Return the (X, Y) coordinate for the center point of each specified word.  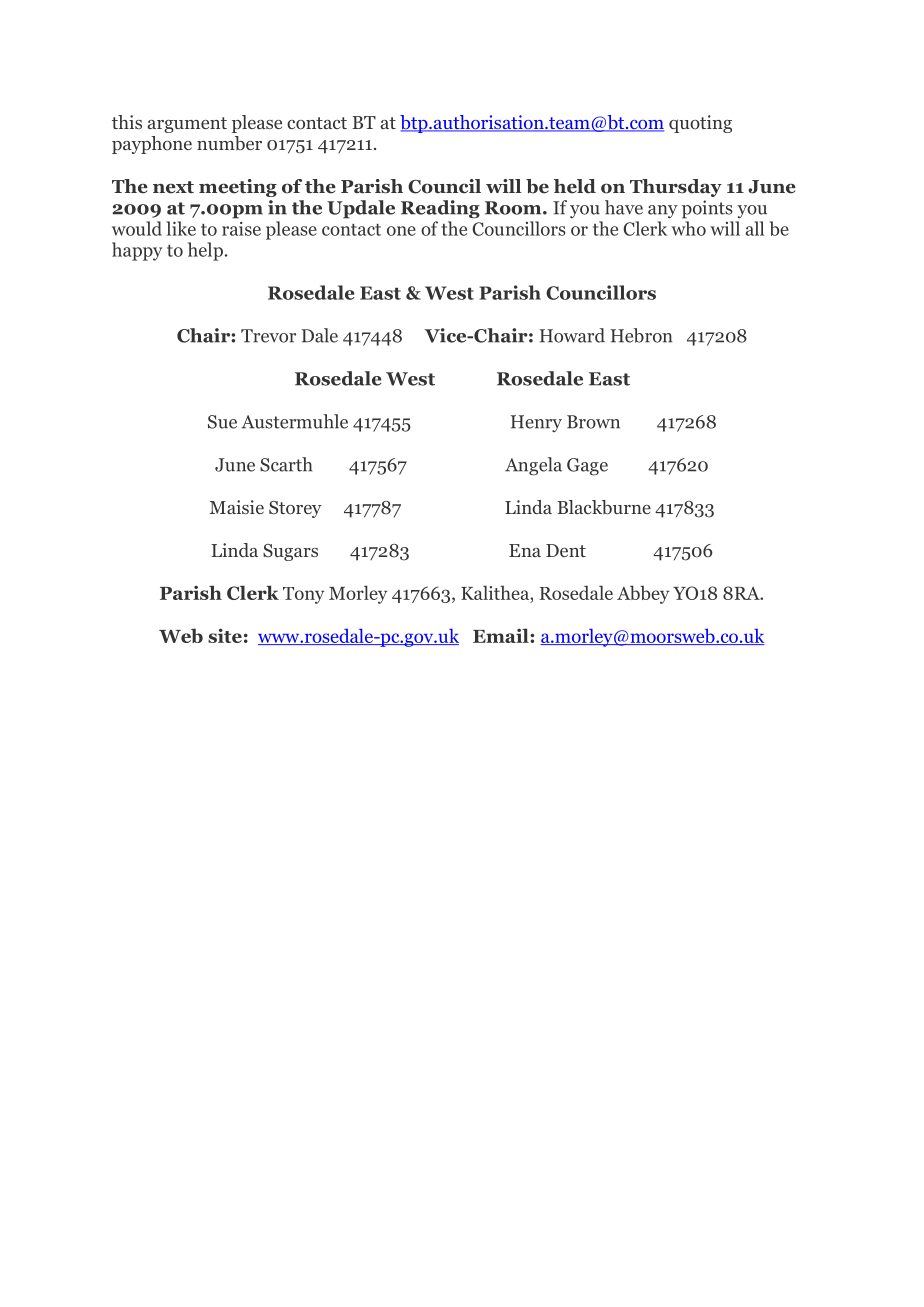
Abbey (643, 594)
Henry (536, 423)
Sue (222, 422)
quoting (700, 124)
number (229, 143)
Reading (440, 209)
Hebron (641, 335)
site (225, 635)
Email (502, 635)
